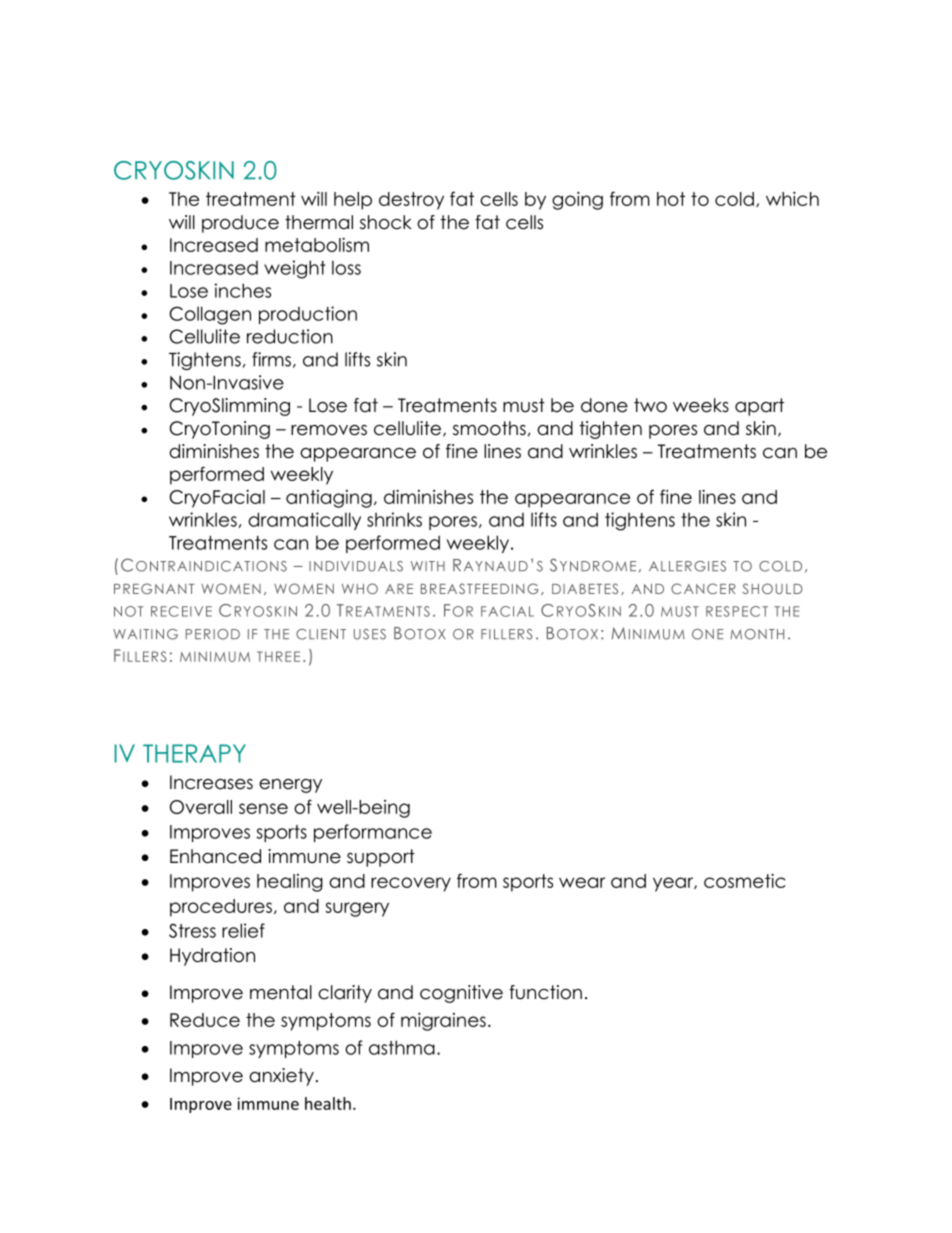 The height and width of the screenshot is (1233, 952). What do you see at coordinates (687, 566) in the screenshot?
I see `ALLERGIES` at bounding box center [687, 566].
